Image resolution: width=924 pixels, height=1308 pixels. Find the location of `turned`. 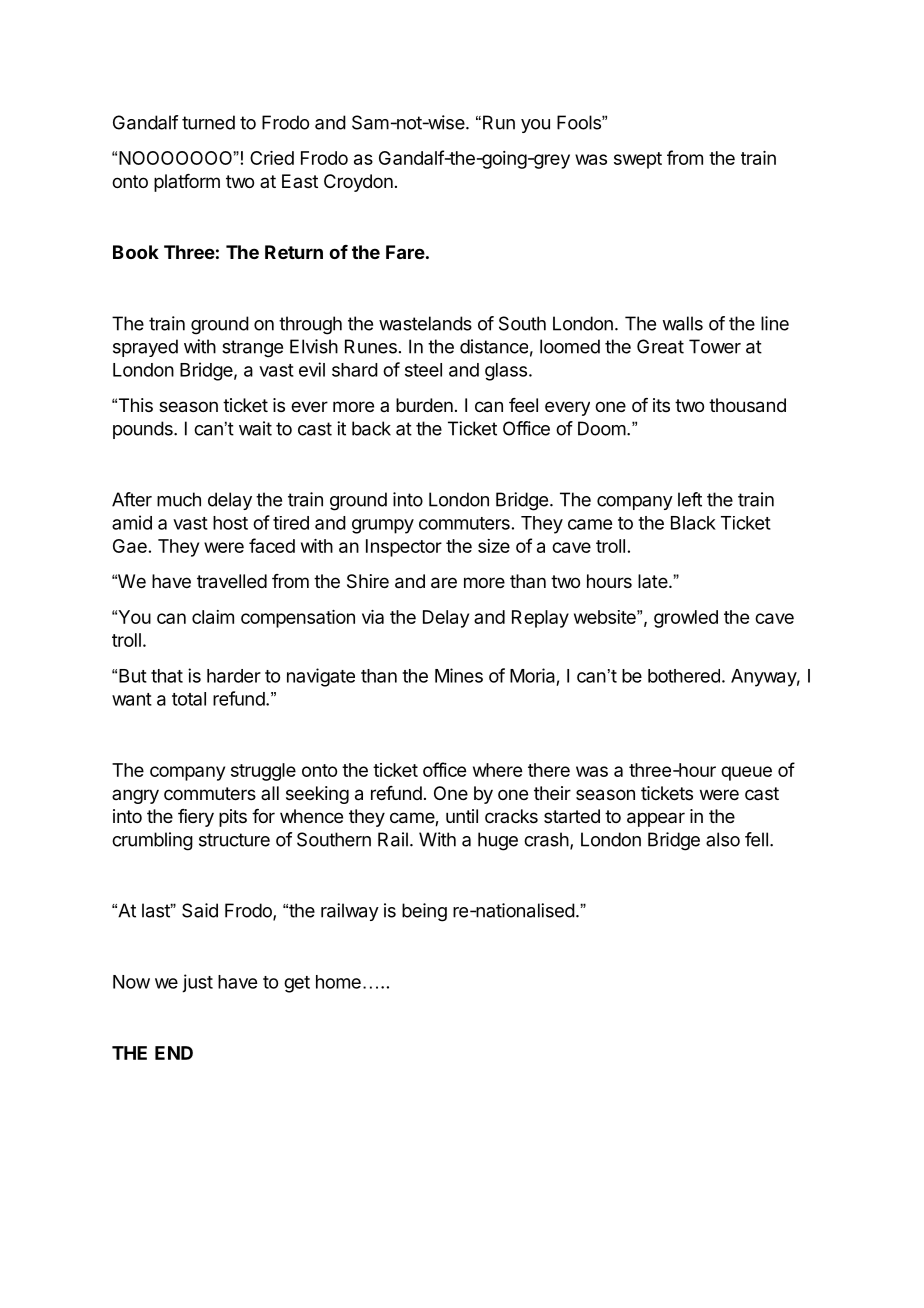

turned is located at coordinates (208, 122).
